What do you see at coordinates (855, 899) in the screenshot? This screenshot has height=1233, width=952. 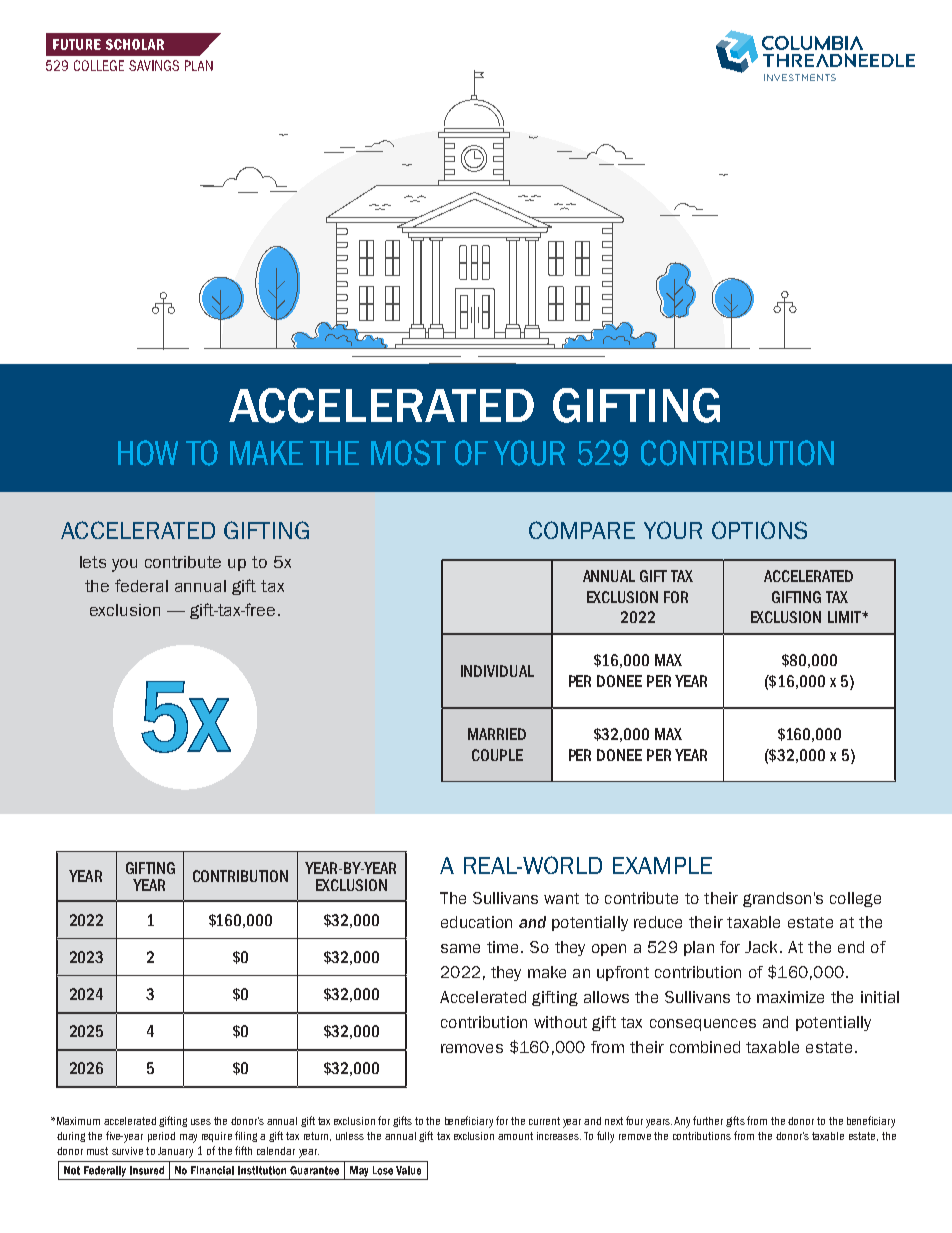 I see `college` at bounding box center [855, 899].
